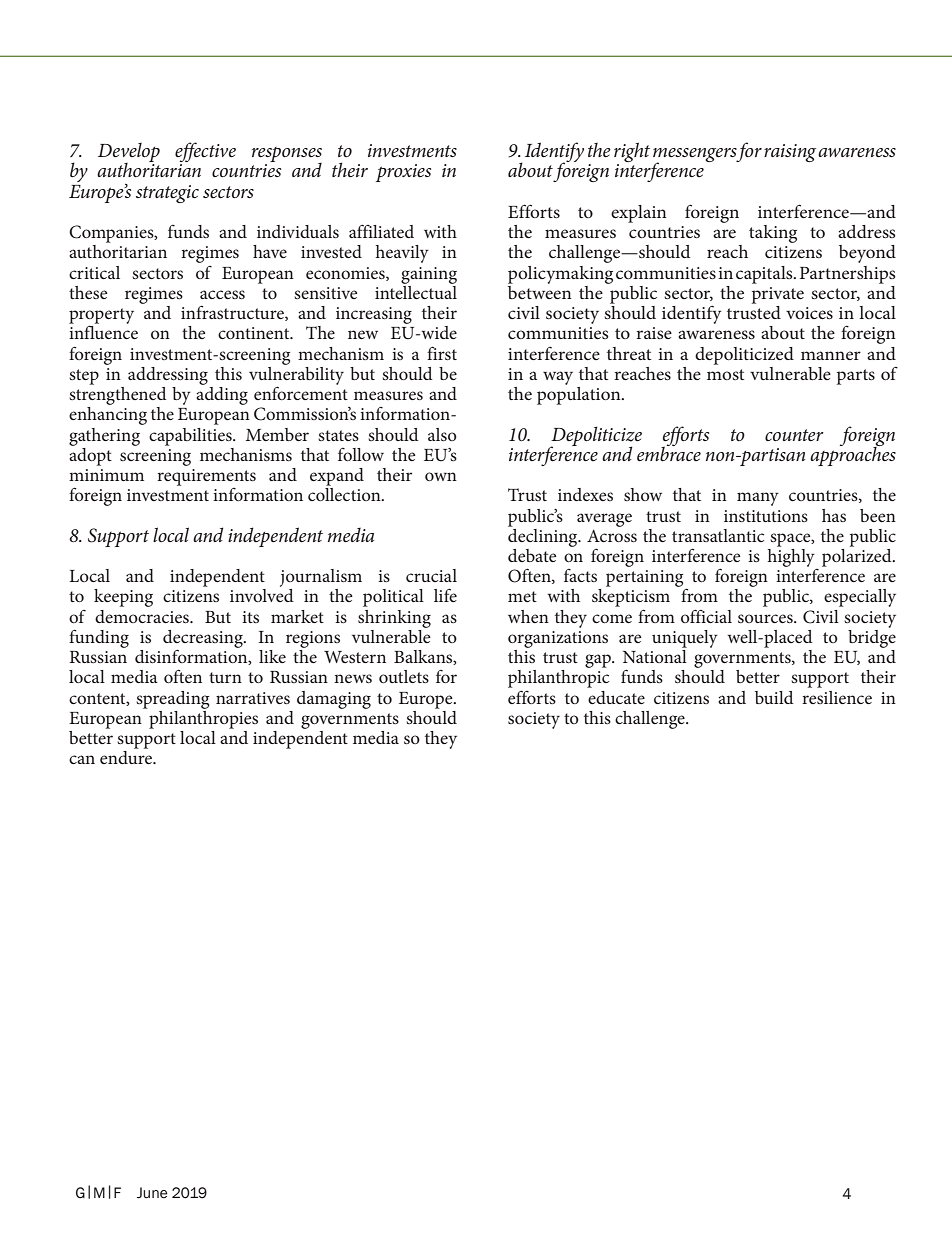 The image size is (952, 1233). What do you see at coordinates (127, 757) in the screenshot?
I see `endure` at bounding box center [127, 757].
